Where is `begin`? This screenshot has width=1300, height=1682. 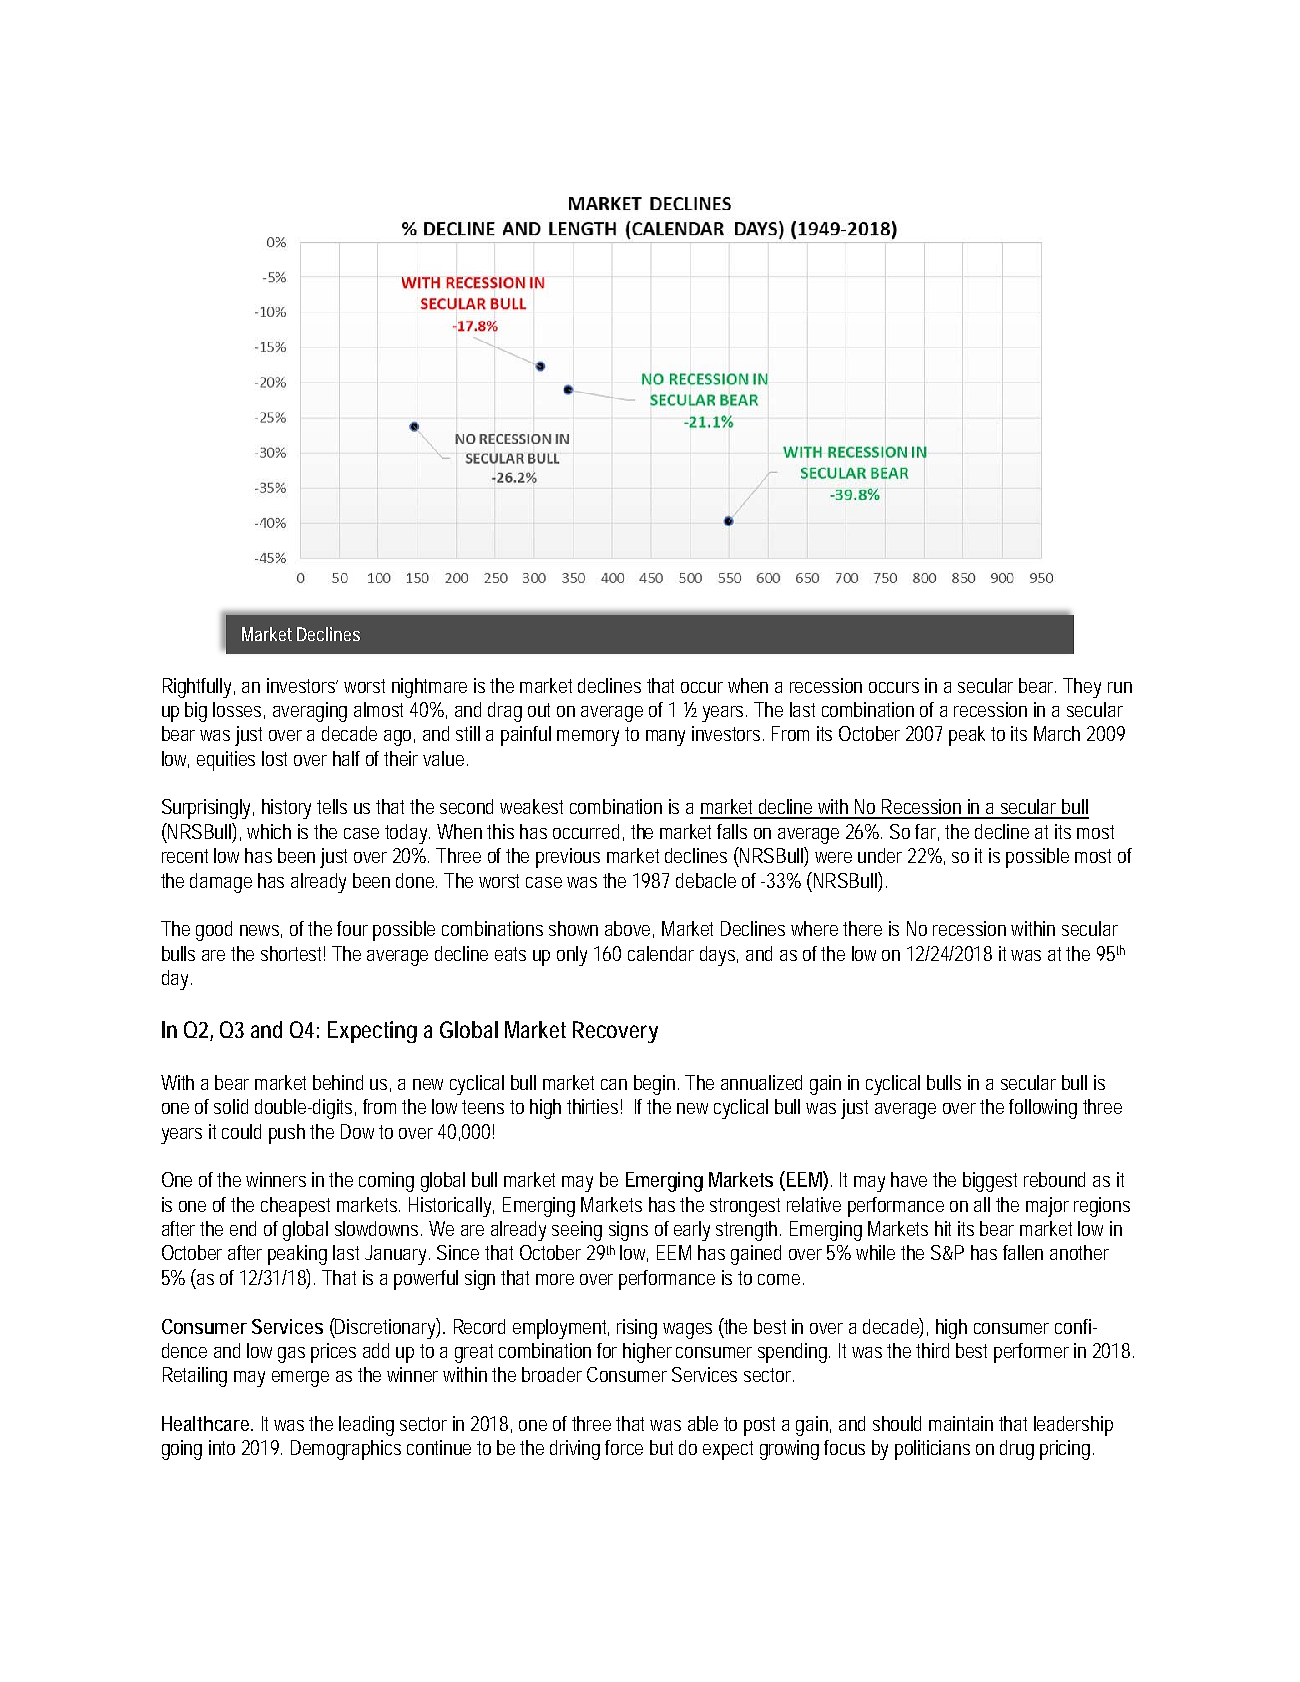 begin is located at coordinates (654, 1085).
